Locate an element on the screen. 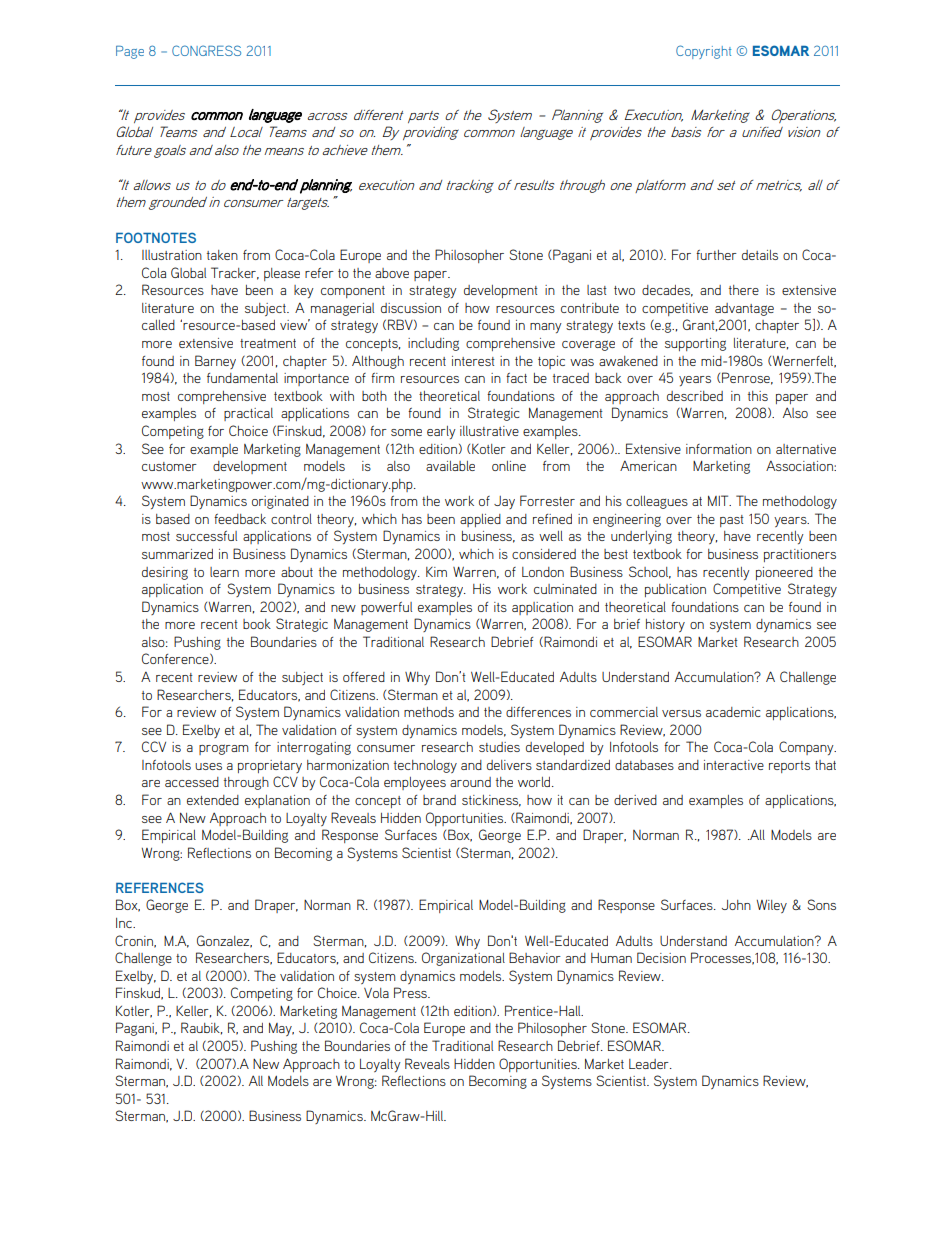 The width and height of the screenshot is (952, 1233). studies is located at coordinates (499, 747).
